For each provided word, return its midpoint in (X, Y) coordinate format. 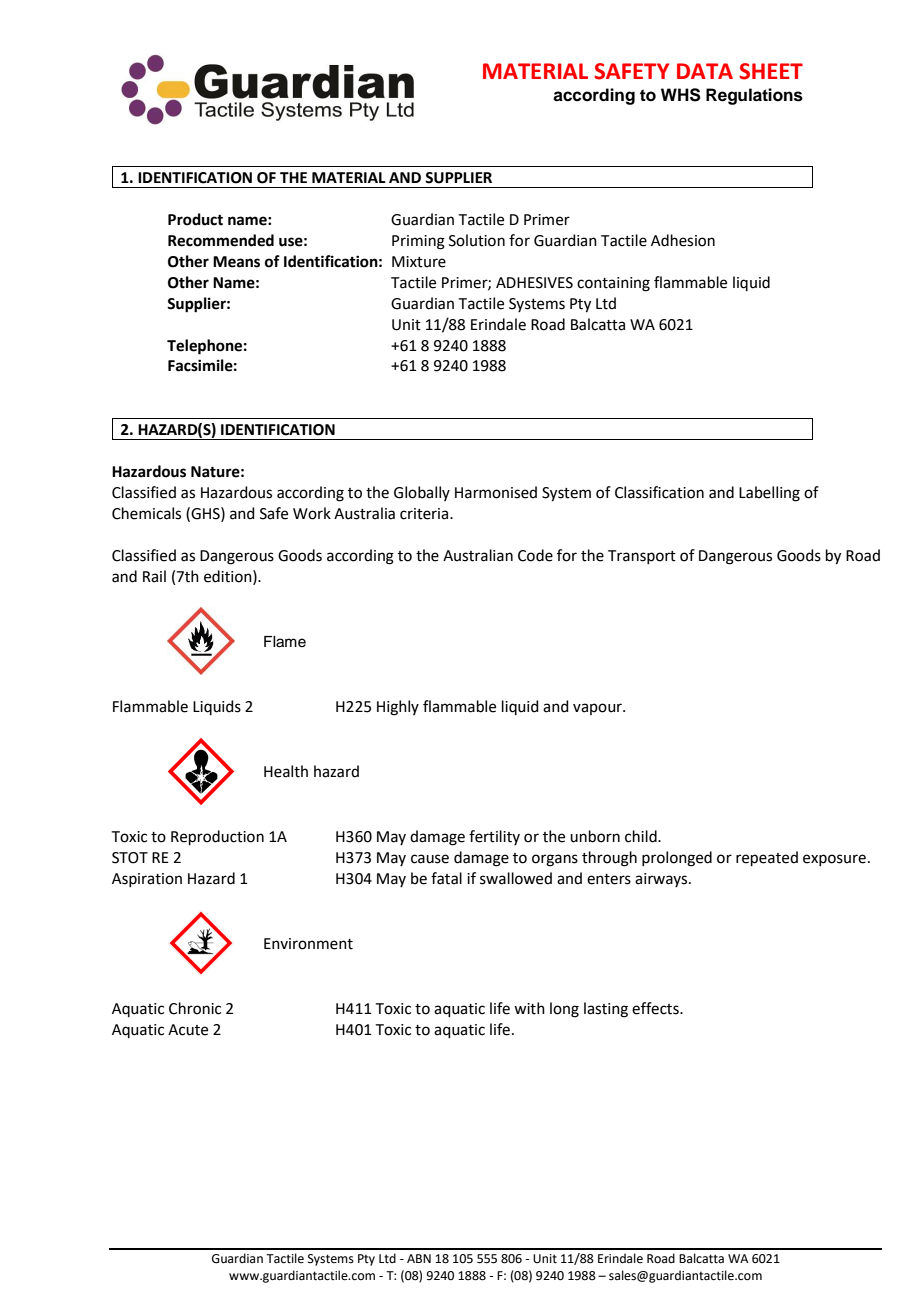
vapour (598, 709)
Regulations (754, 96)
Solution (477, 240)
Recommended (221, 240)
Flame (285, 642)
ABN (419, 1258)
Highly (398, 708)
